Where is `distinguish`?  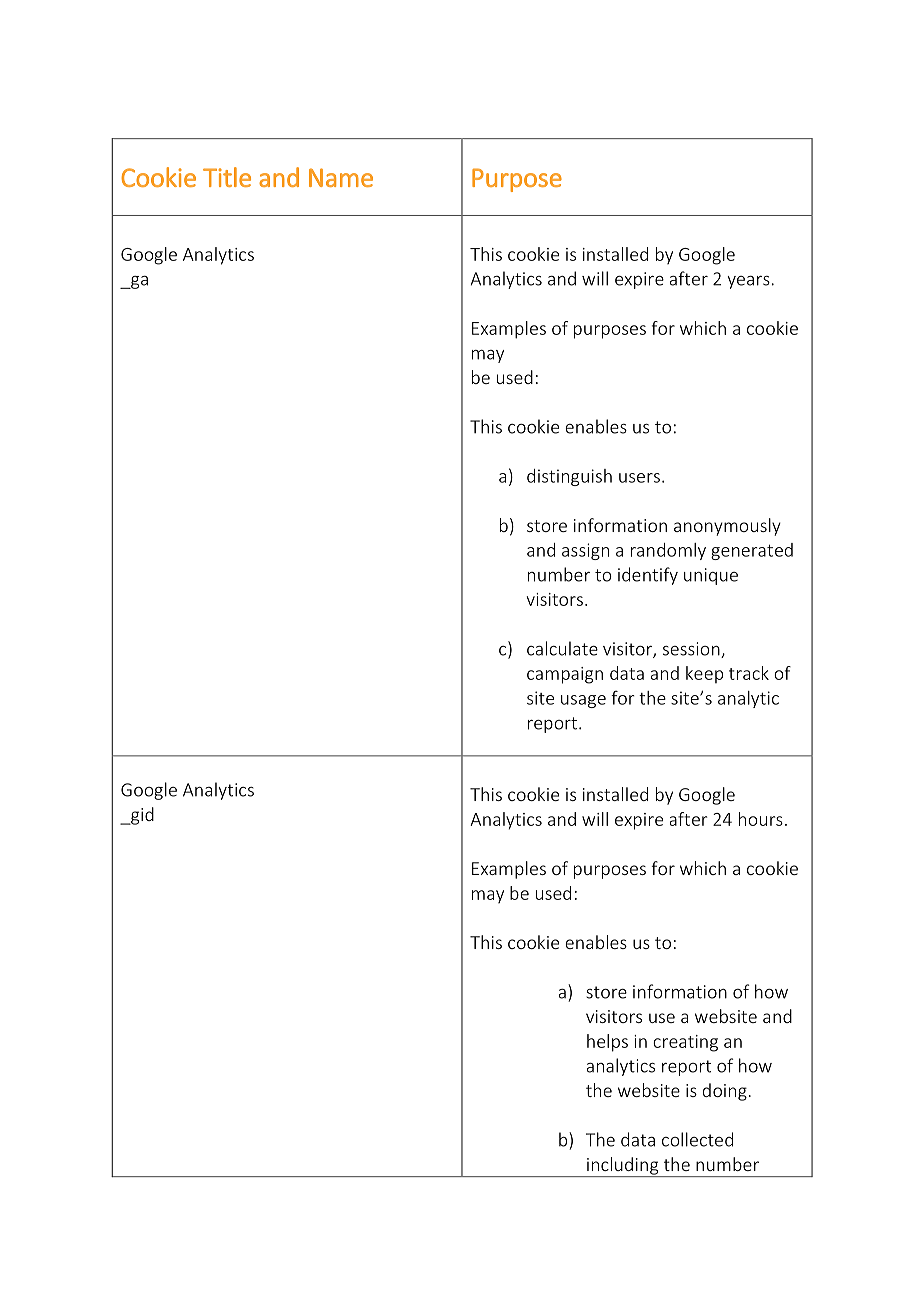 distinguish is located at coordinates (569, 477).
